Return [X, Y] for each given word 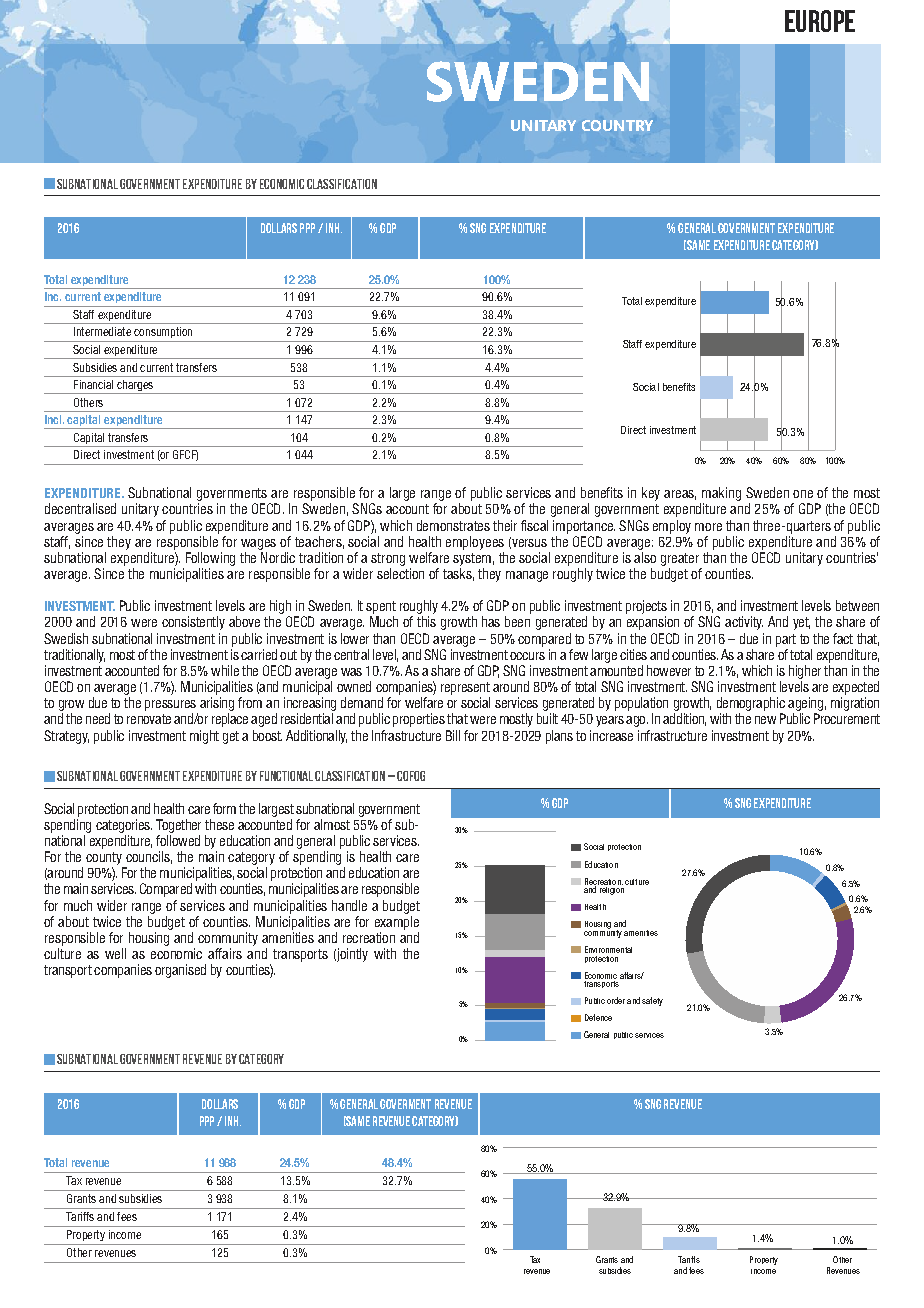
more [708, 527]
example [397, 923]
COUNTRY [617, 125]
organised [180, 971]
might [204, 737]
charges [135, 387]
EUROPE [820, 21]
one [803, 494]
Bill [453, 735]
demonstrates [453, 525]
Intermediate [102, 331]
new [765, 720]
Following [210, 559]
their [505, 525]
